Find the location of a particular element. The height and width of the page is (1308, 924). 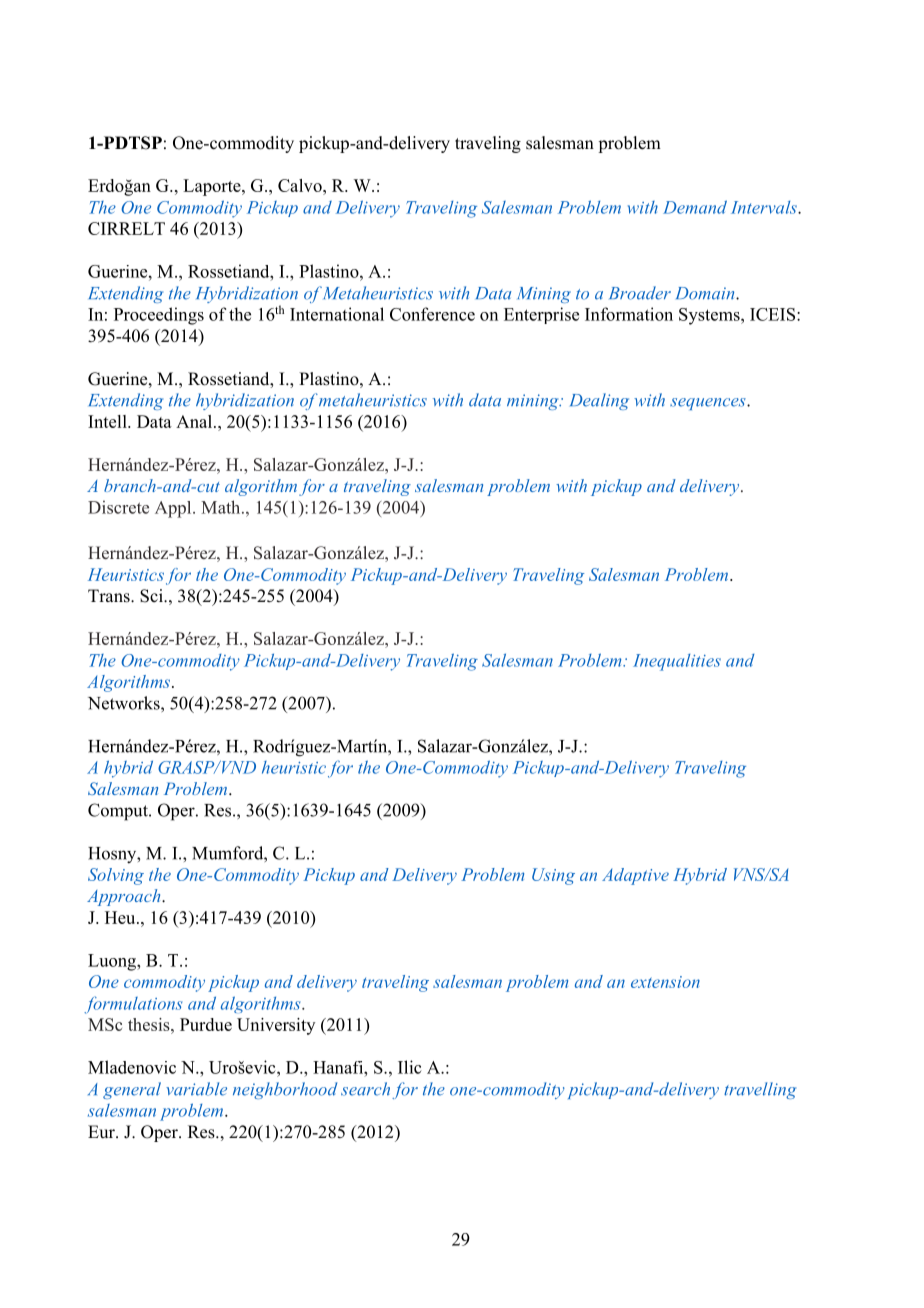

Conference is located at coordinates (432, 314).
